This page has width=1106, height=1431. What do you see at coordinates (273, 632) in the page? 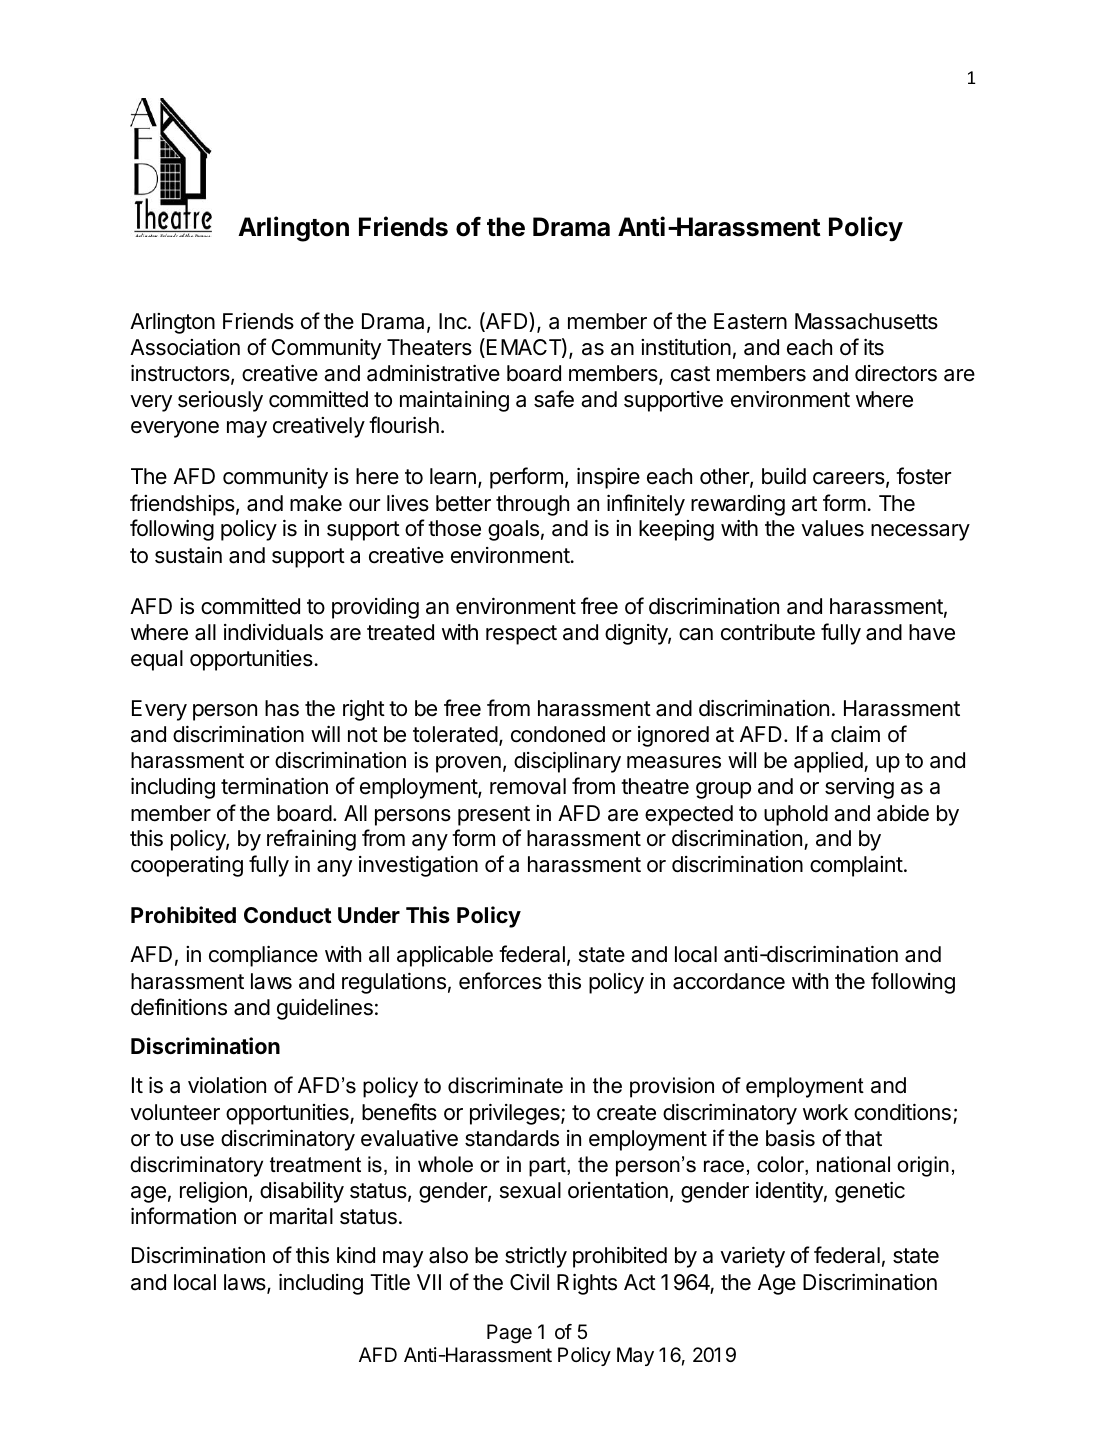
I see `individuals` at bounding box center [273, 632].
